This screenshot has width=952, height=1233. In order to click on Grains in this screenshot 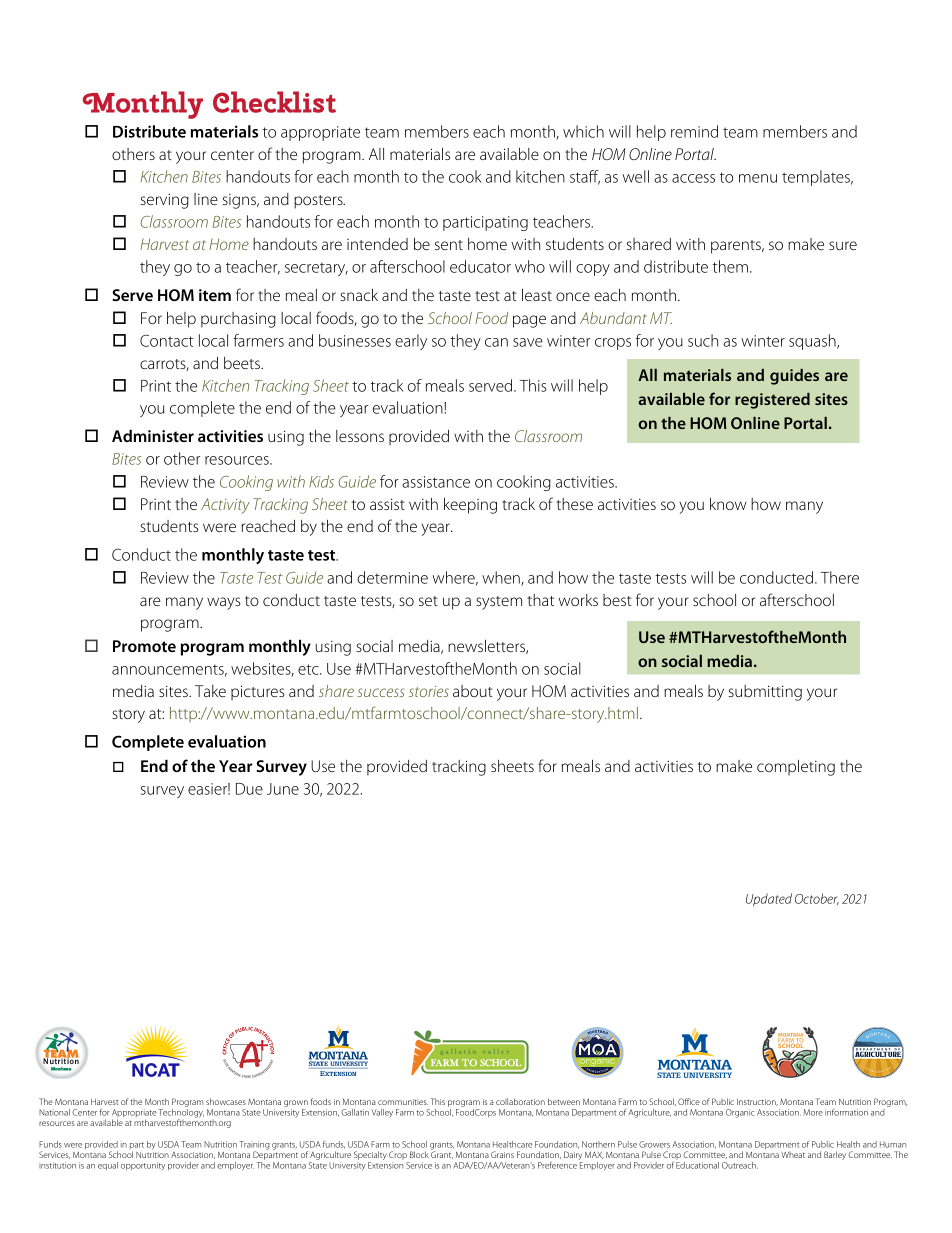, I will do `click(502, 1154)`.
